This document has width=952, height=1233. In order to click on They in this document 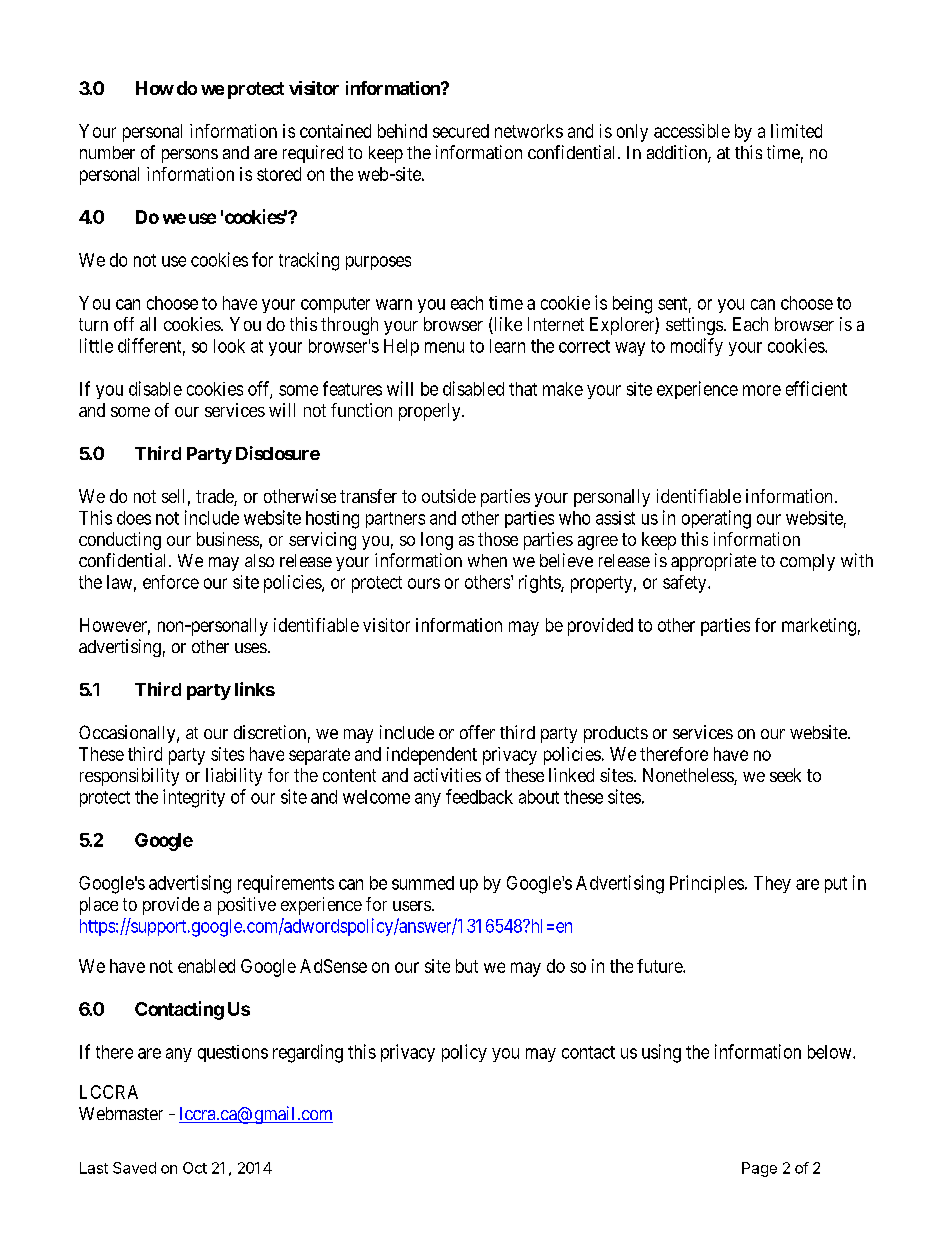, I will do `click(772, 884)`.
